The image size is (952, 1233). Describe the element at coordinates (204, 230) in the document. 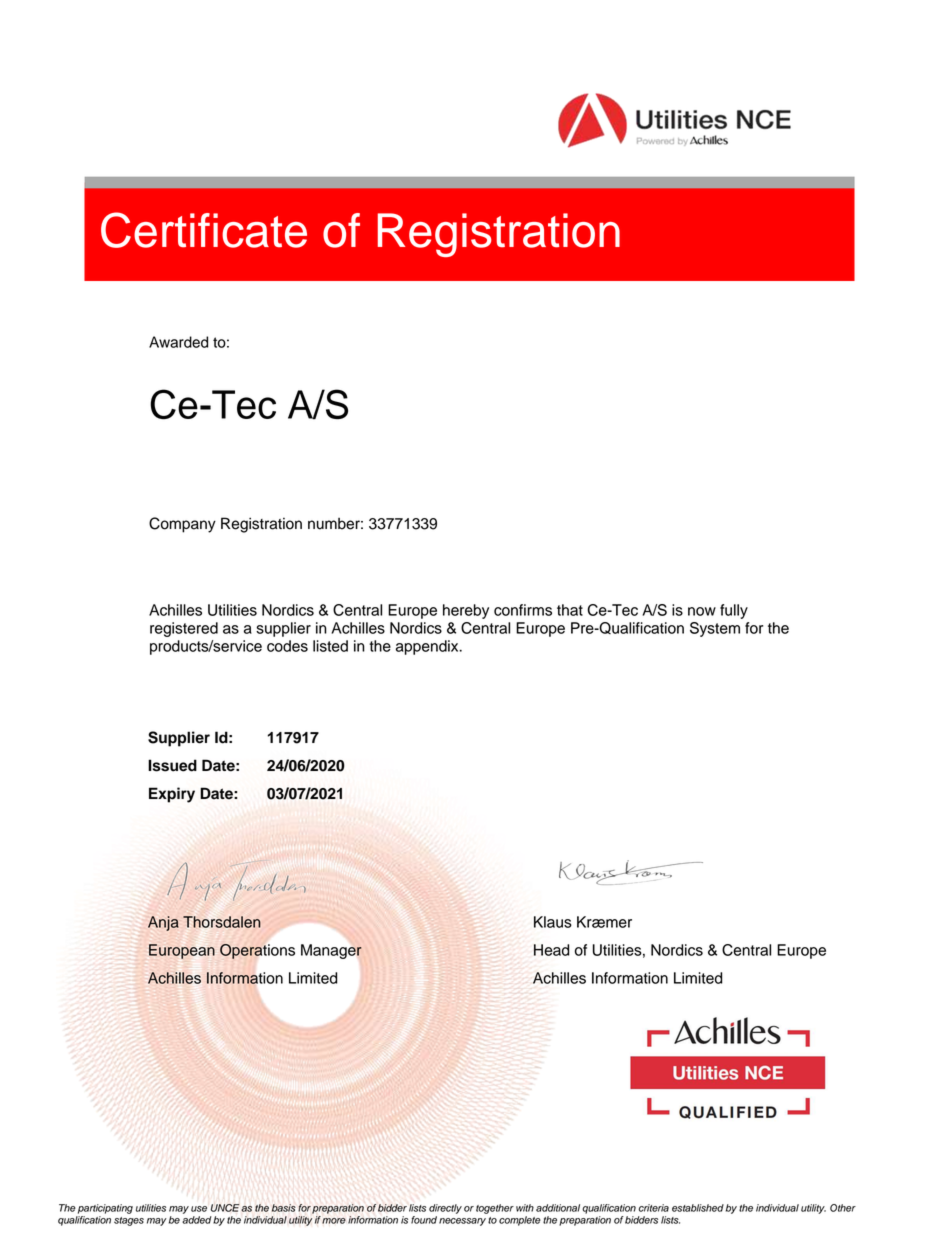

I see `Certificate` at that location.
